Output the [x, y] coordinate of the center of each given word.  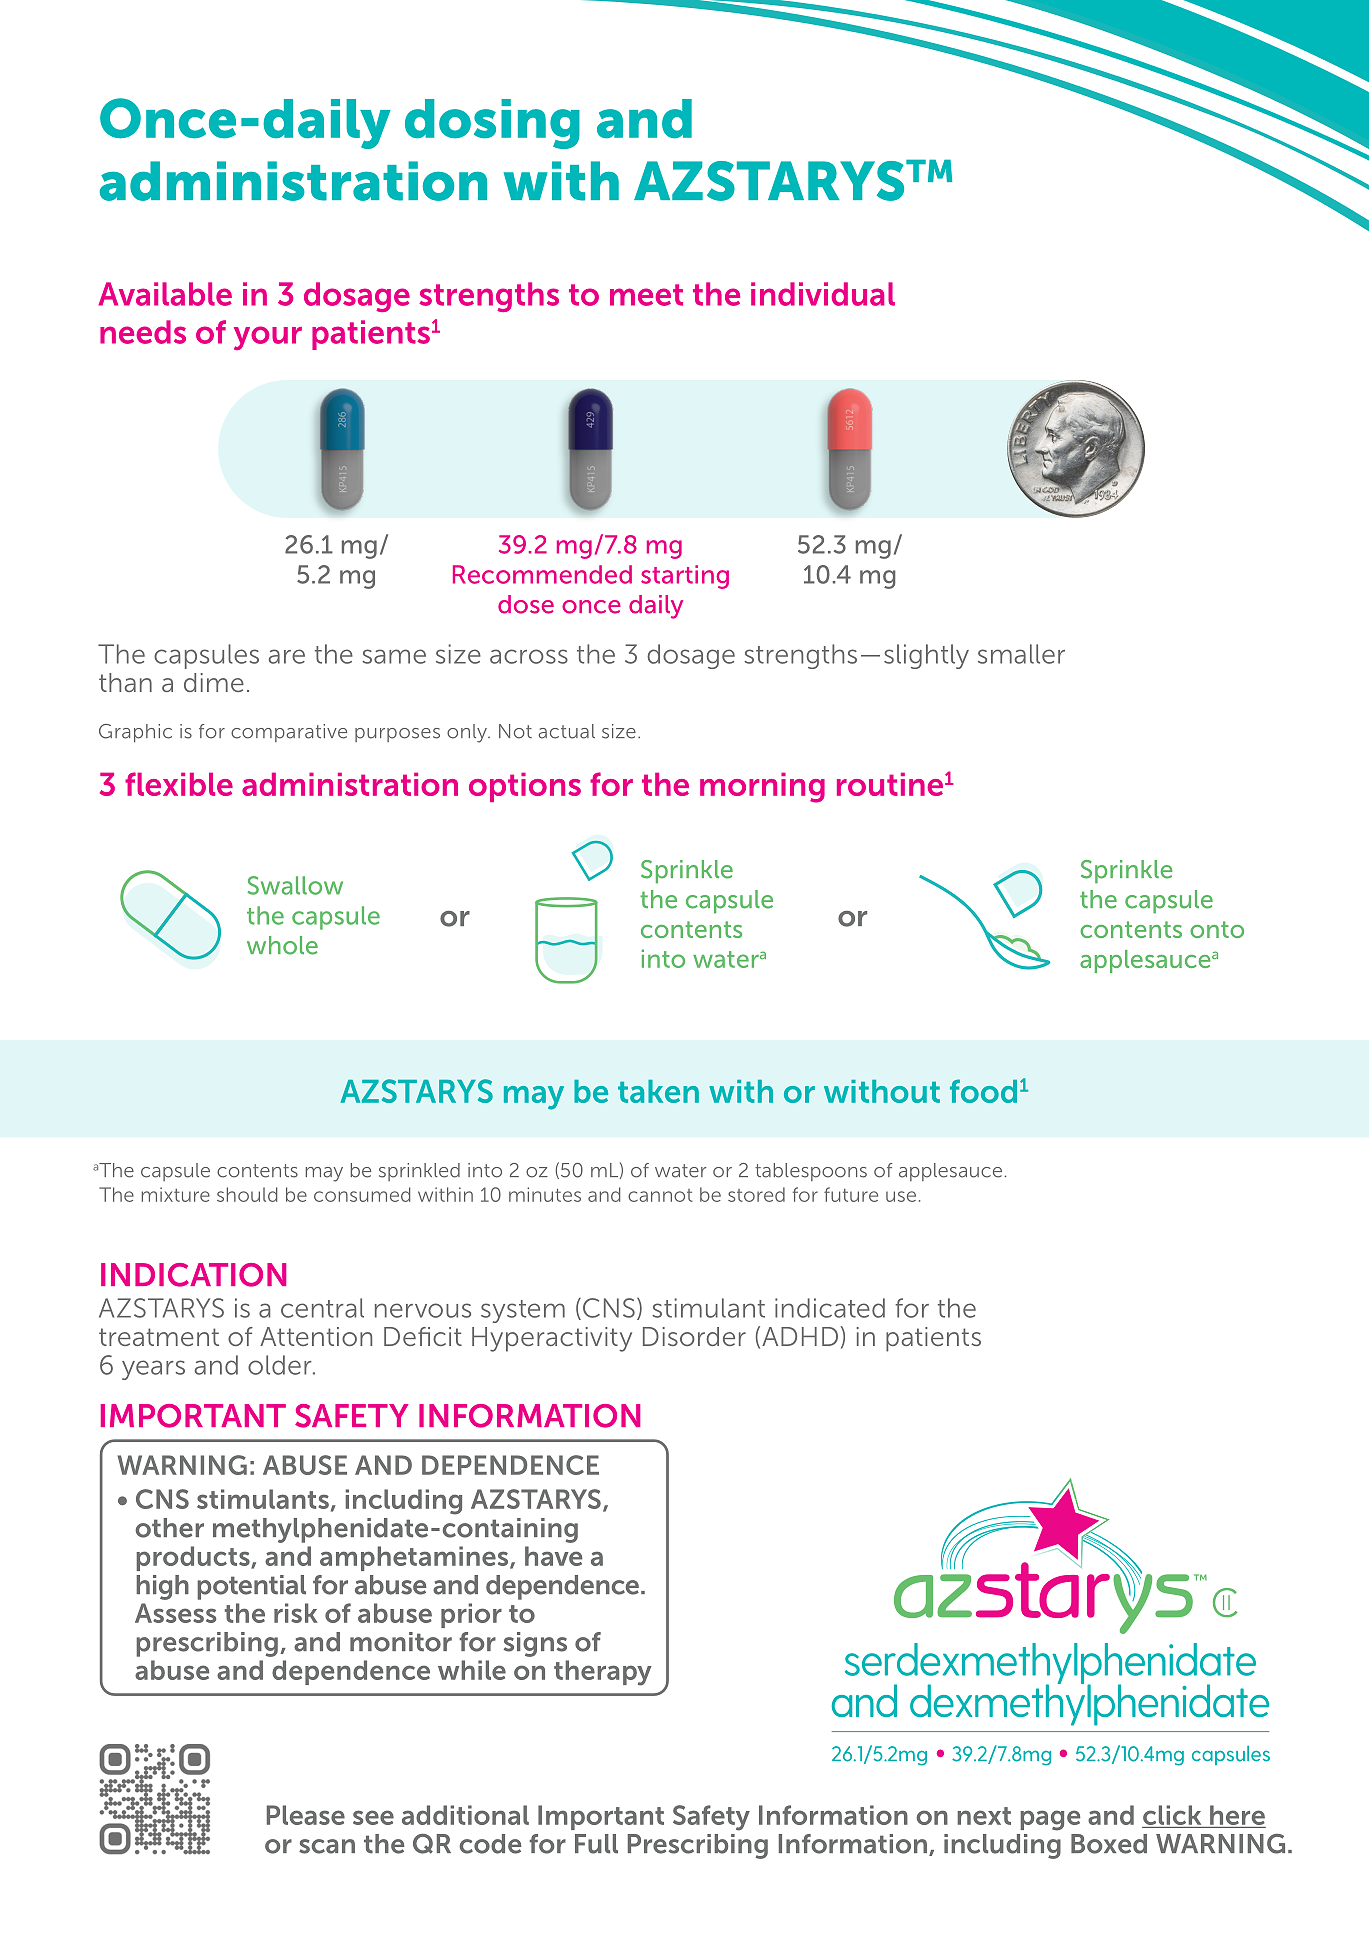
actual [566, 731]
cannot [660, 1195]
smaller [1021, 654]
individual [823, 294]
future [851, 1194]
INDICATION [193, 1275]
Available [165, 294]
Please [306, 1815]
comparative [289, 733]
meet [646, 295]
